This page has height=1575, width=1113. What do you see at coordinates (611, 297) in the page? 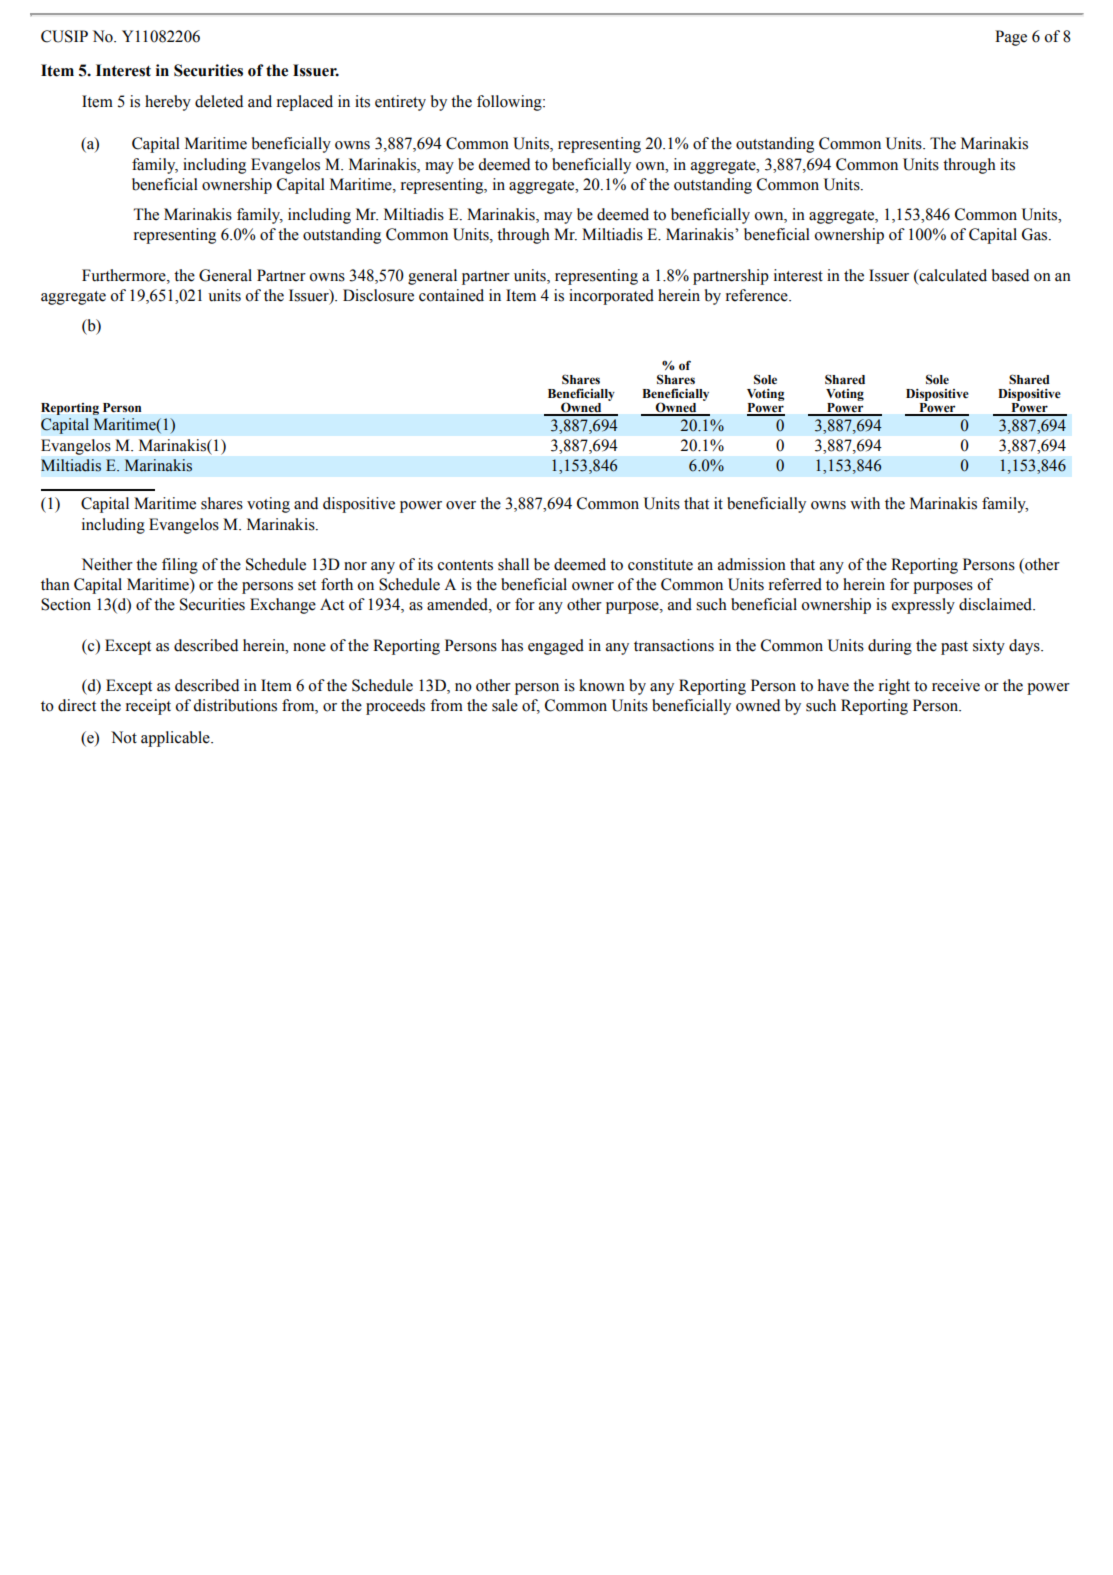
I see `incorporated` at bounding box center [611, 297].
